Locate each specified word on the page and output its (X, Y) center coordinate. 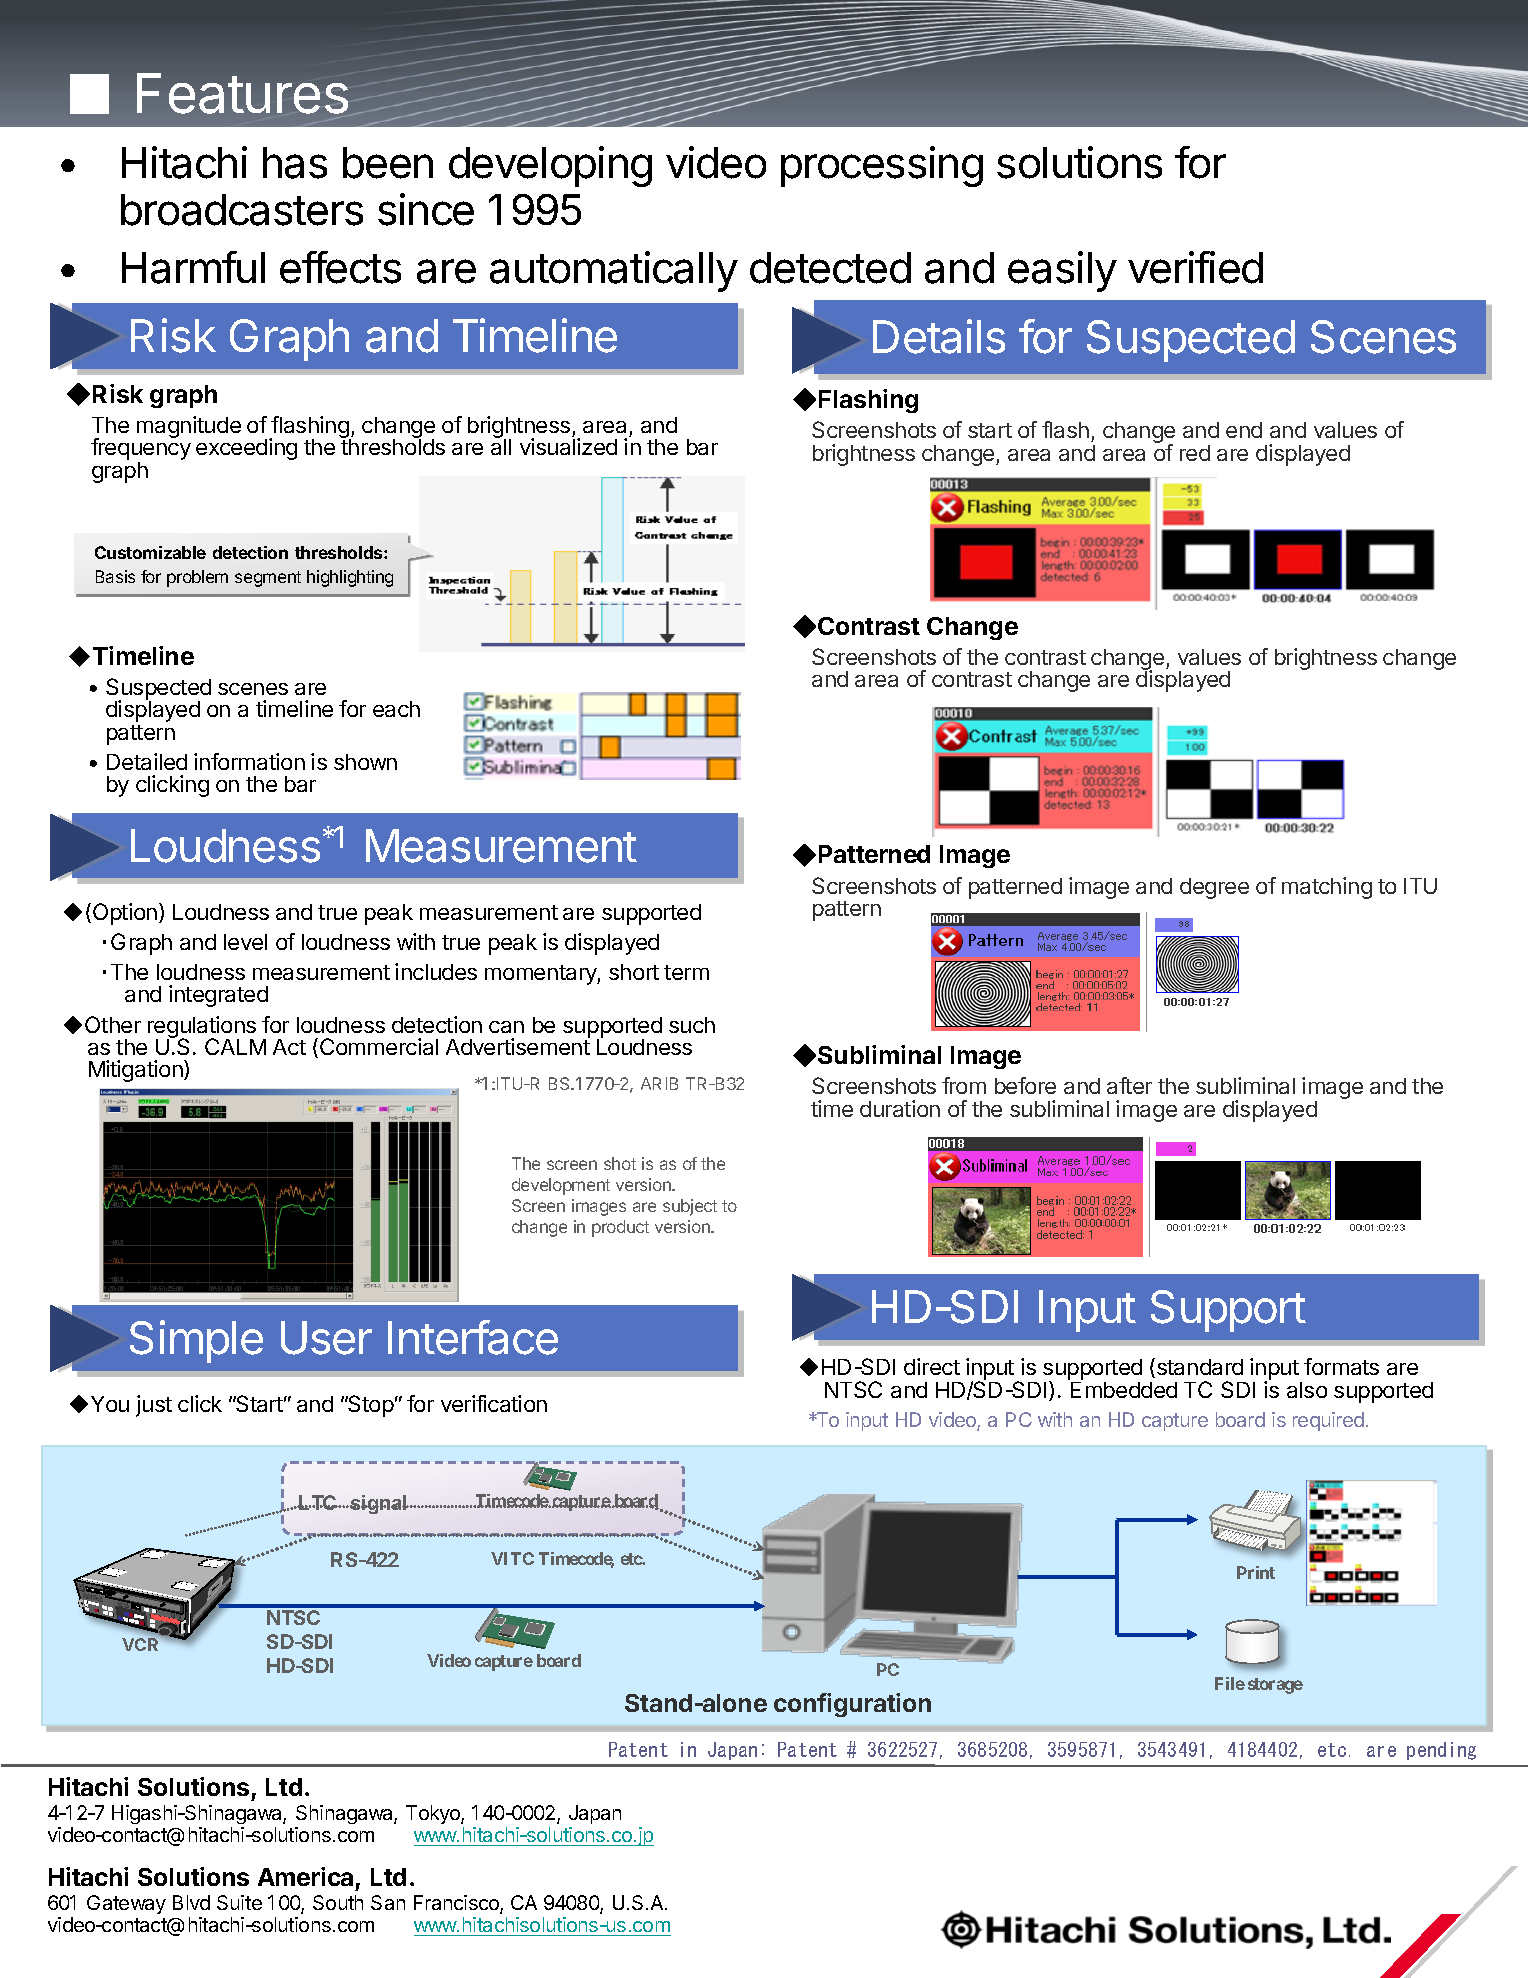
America (305, 1876)
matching (1327, 888)
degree (1214, 888)
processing (882, 166)
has (295, 163)
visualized (568, 446)
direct (932, 1366)
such (692, 1025)
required (1328, 1421)
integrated (218, 996)
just (154, 1406)
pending (1441, 1751)
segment (268, 579)
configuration (852, 1705)
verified (1195, 267)
